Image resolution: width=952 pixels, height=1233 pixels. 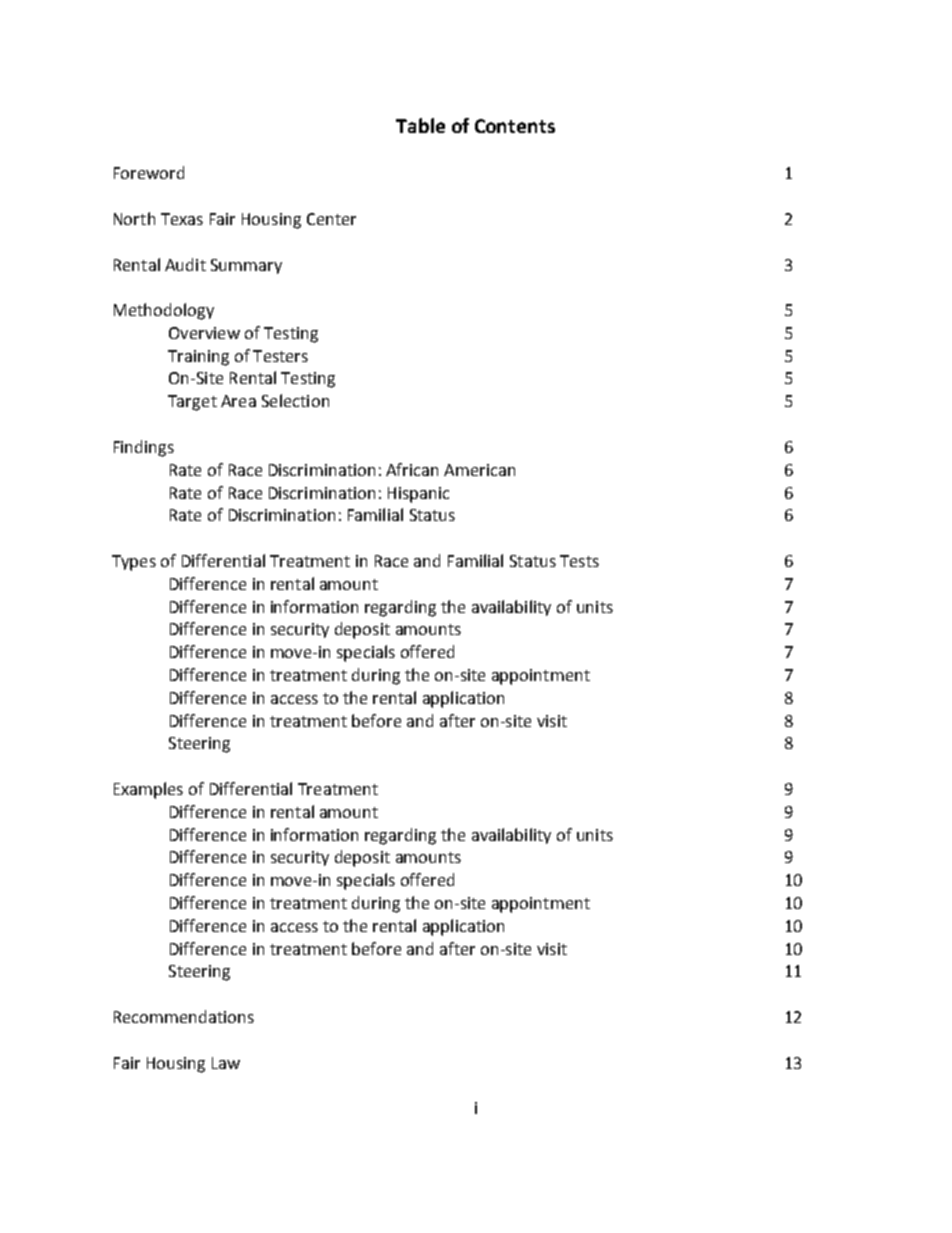 I want to click on Contents, so click(x=515, y=126).
